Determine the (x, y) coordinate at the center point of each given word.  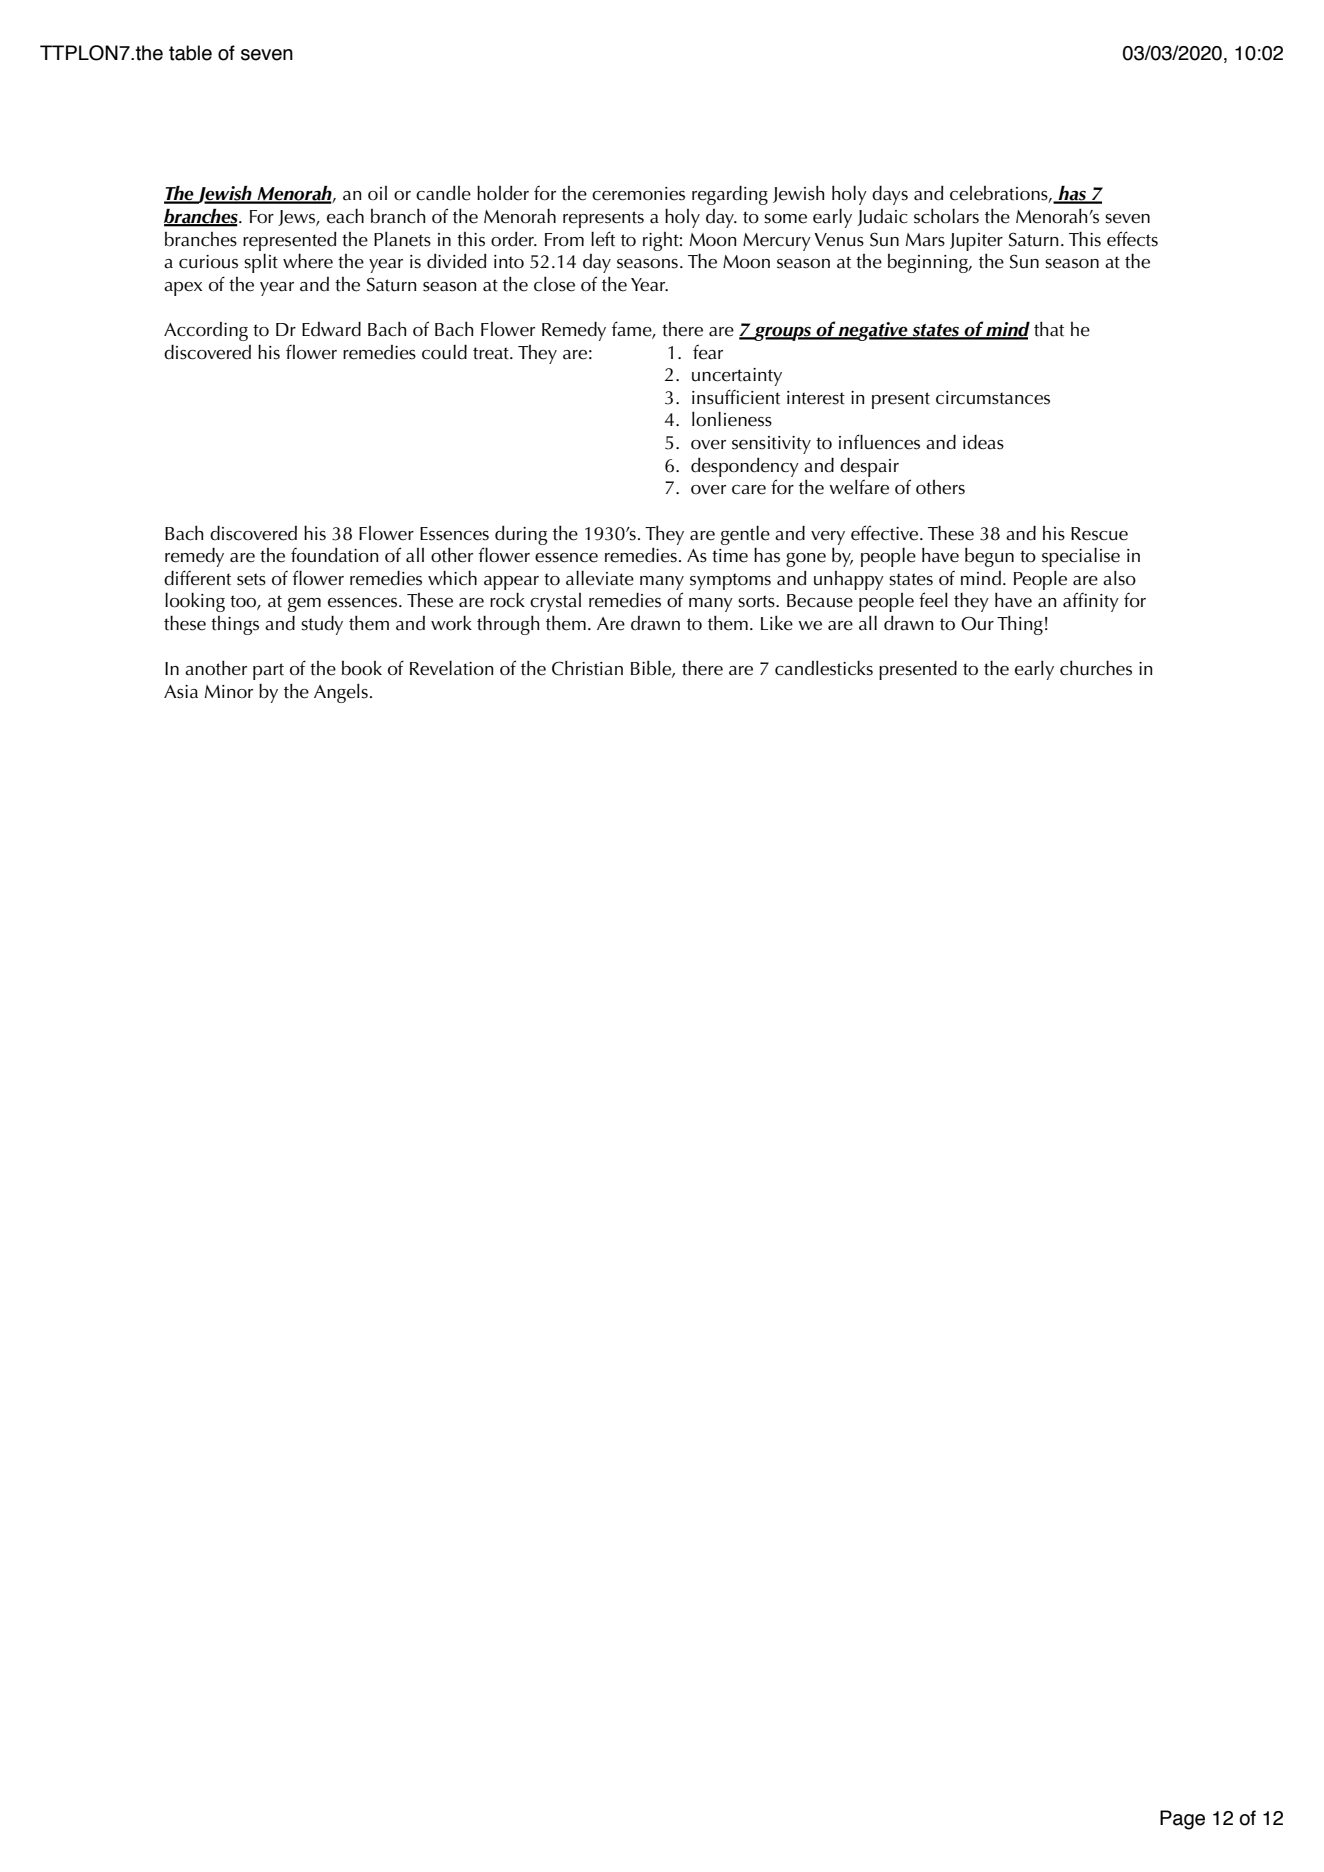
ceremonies (638, 194)
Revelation (452, 668)
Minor (229, 691)
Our (977, 623)
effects (1132, 239)
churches (1096, 668)
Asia (181, 692)
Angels (341, 693)
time (730, 556)
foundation (335, 555)
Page (1182, 1820)
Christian (587, 668)
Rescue (1099, 534)
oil (377, 193)
